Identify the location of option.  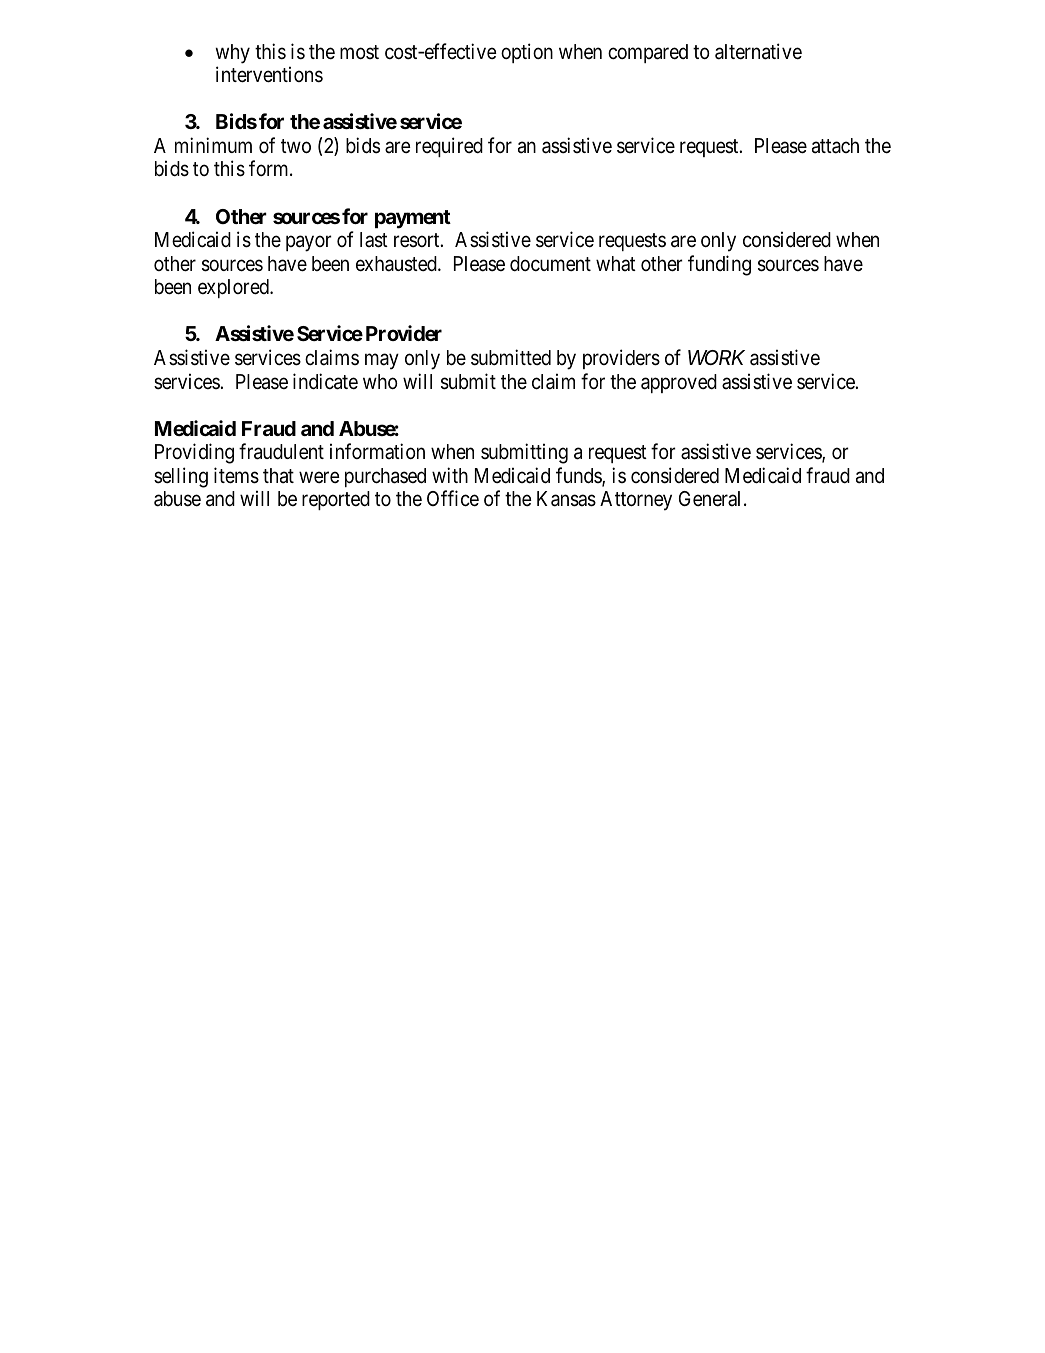
(527, 53).
